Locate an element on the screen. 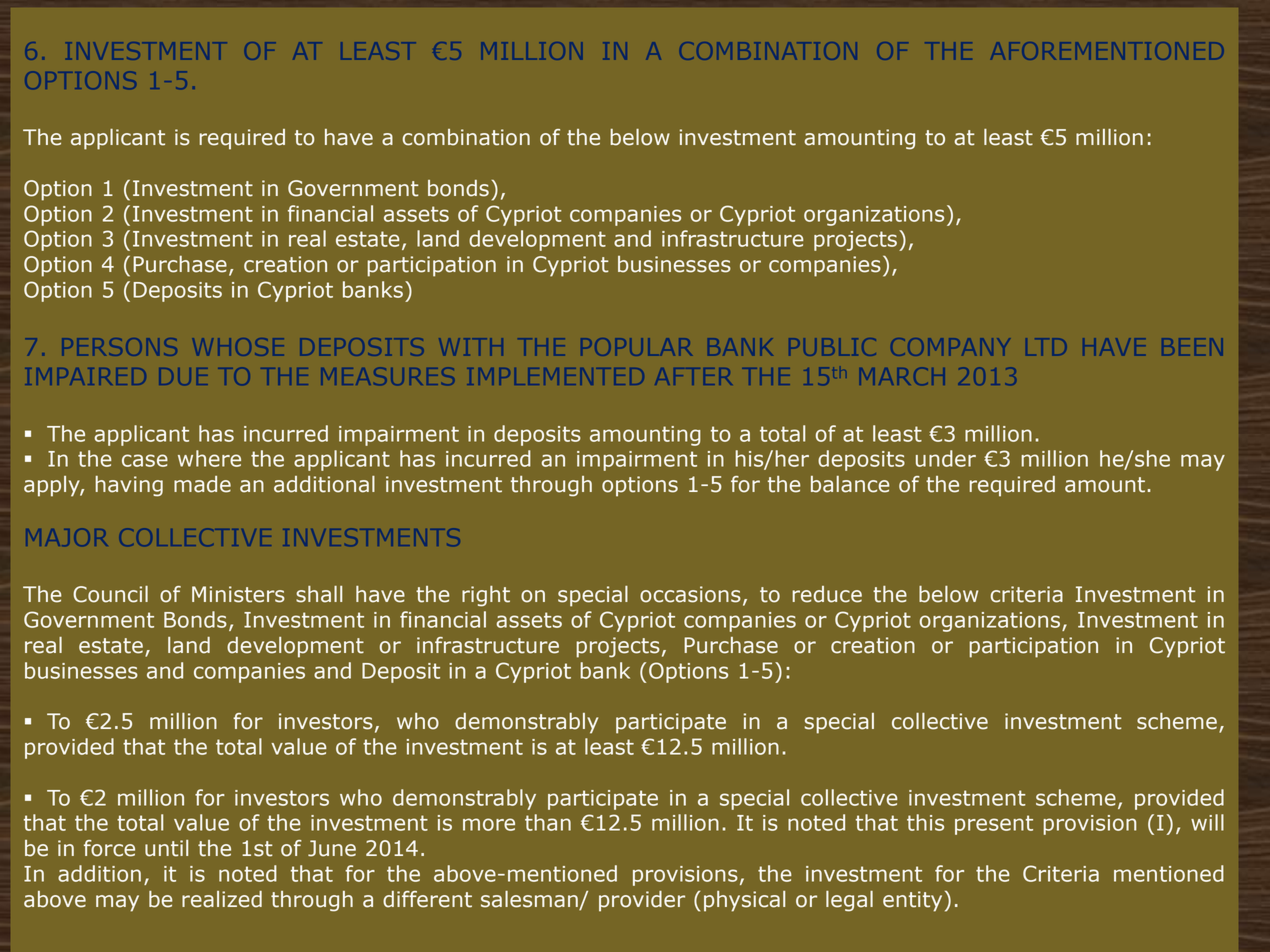 The image size is (1270, 952). shall is located at coordinates (319, 594).
